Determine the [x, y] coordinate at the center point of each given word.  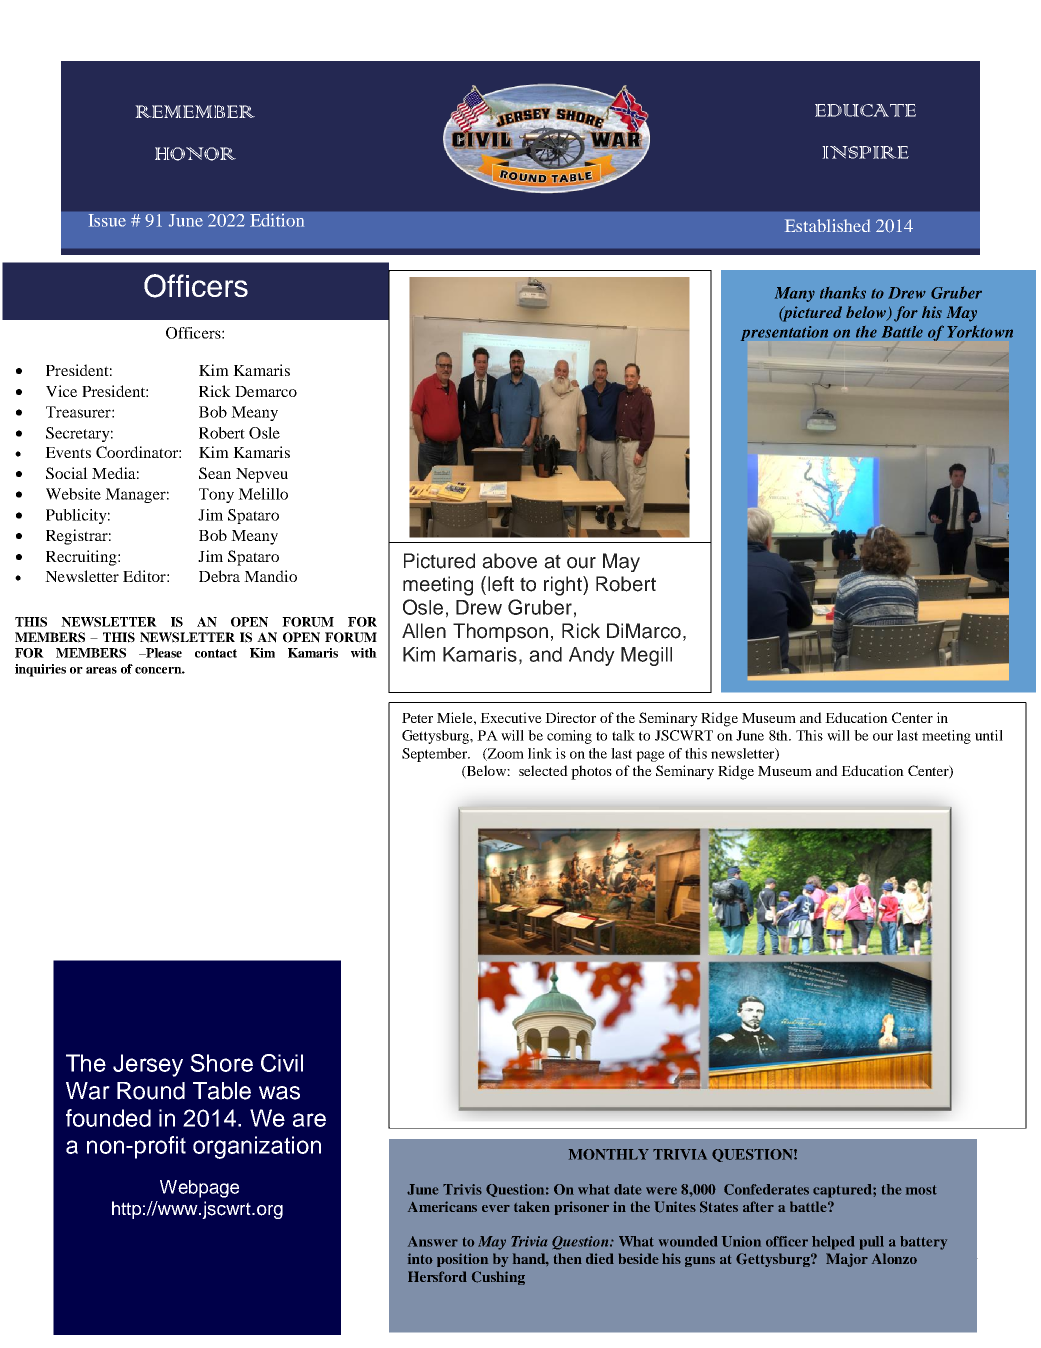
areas [101, 670]
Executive [511, 717]
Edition [277, 220]
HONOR [195, 154]
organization [257, 1147]
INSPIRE [865, 152]
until [989, 735]
